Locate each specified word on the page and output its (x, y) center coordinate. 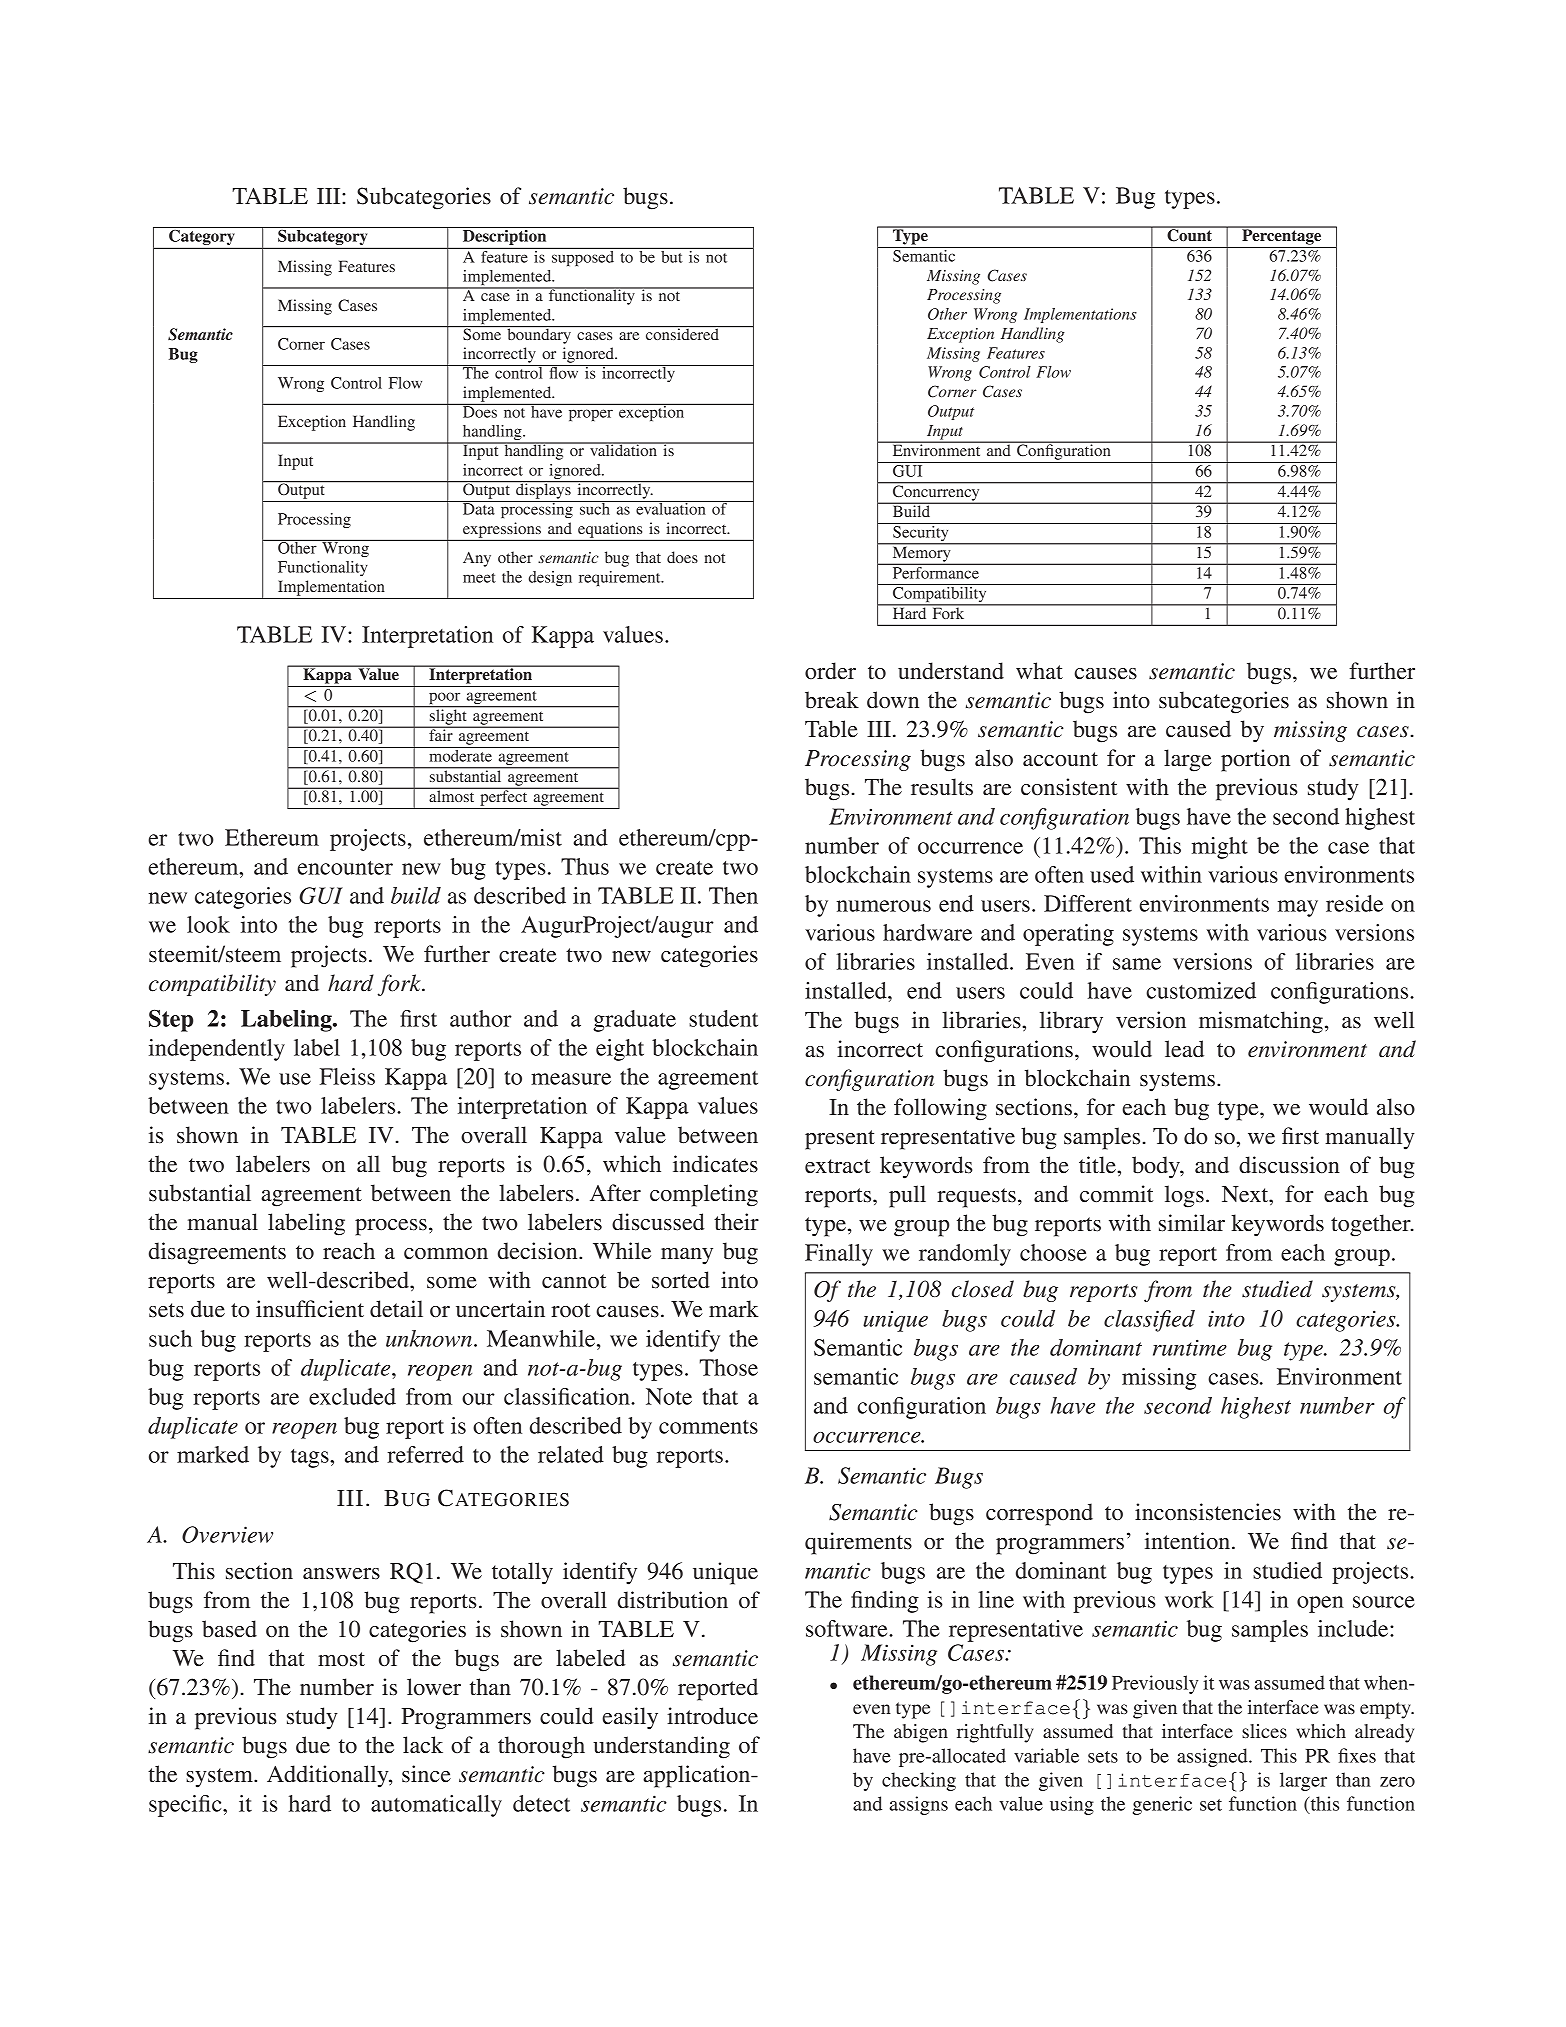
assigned (1213, 1757)
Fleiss (347, 1076)
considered (682, 333)
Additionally (329, 1776)
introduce (712, 1716)
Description (505, 237)
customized (1201, 990)
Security (921, 535)
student (723, 1018)
